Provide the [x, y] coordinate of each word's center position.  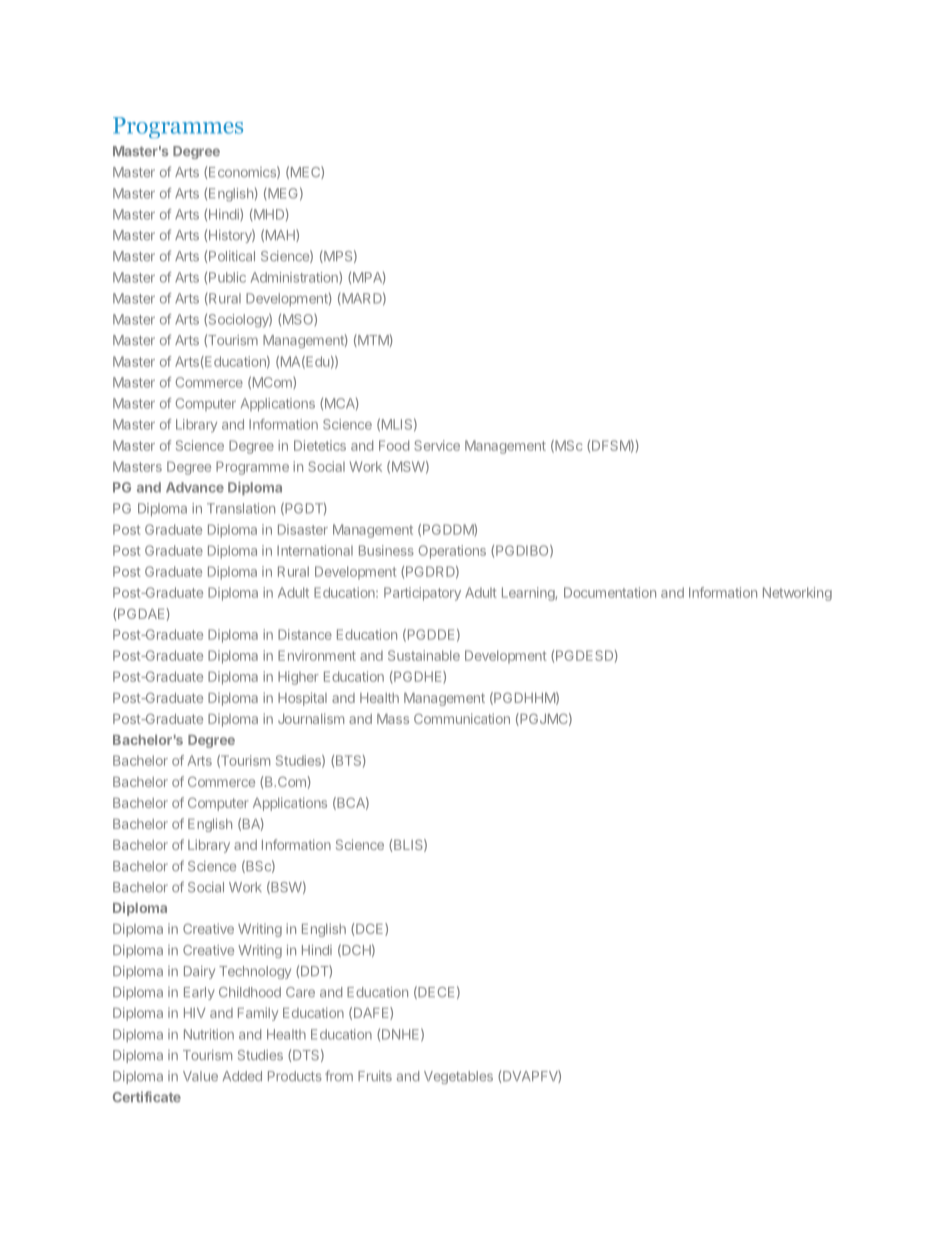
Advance [195, 487]
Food [394, 445]
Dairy [199, 972]
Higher [298, 678]
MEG [282, 194]
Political [232, 256]
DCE [371, 929]
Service [437, 445]
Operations [452, 552]
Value [200, 1076]
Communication [462, 718]
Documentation [610, 592]
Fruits [375, 1076]
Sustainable [424, 655]
